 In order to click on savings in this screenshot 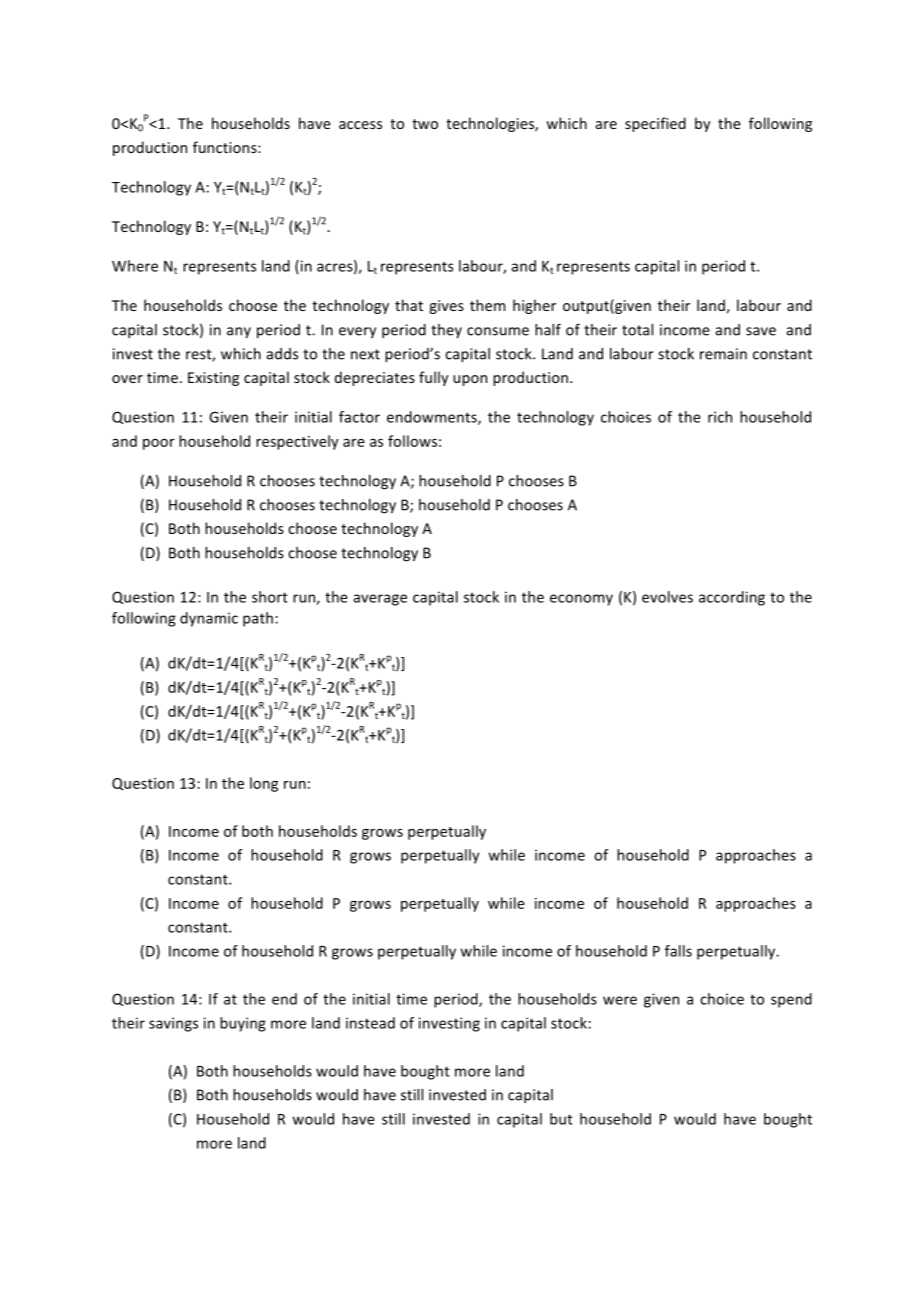, I will do `click(173, 1024)`.
